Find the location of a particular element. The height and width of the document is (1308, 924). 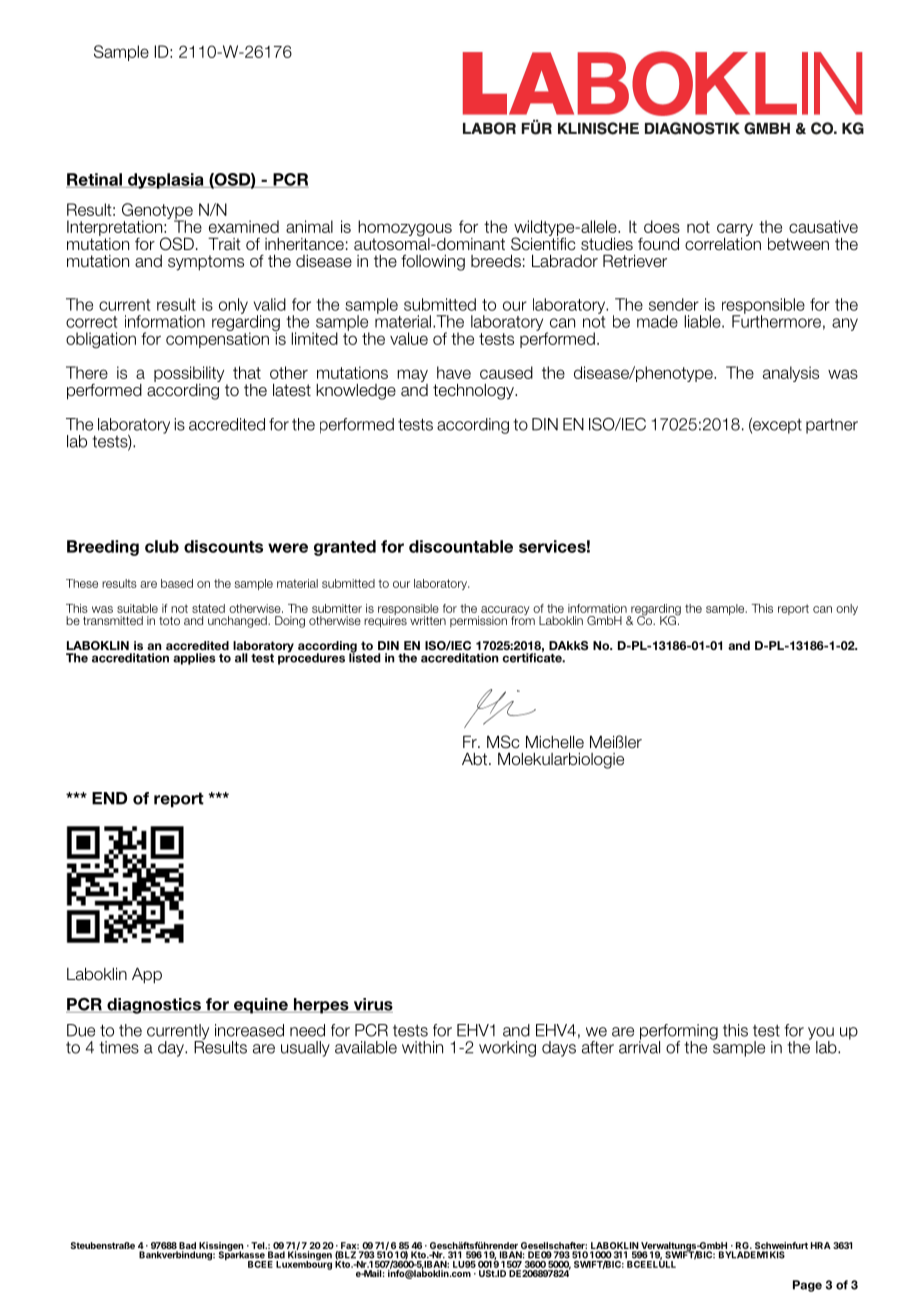

technology is located at coordinates (474, 391).
